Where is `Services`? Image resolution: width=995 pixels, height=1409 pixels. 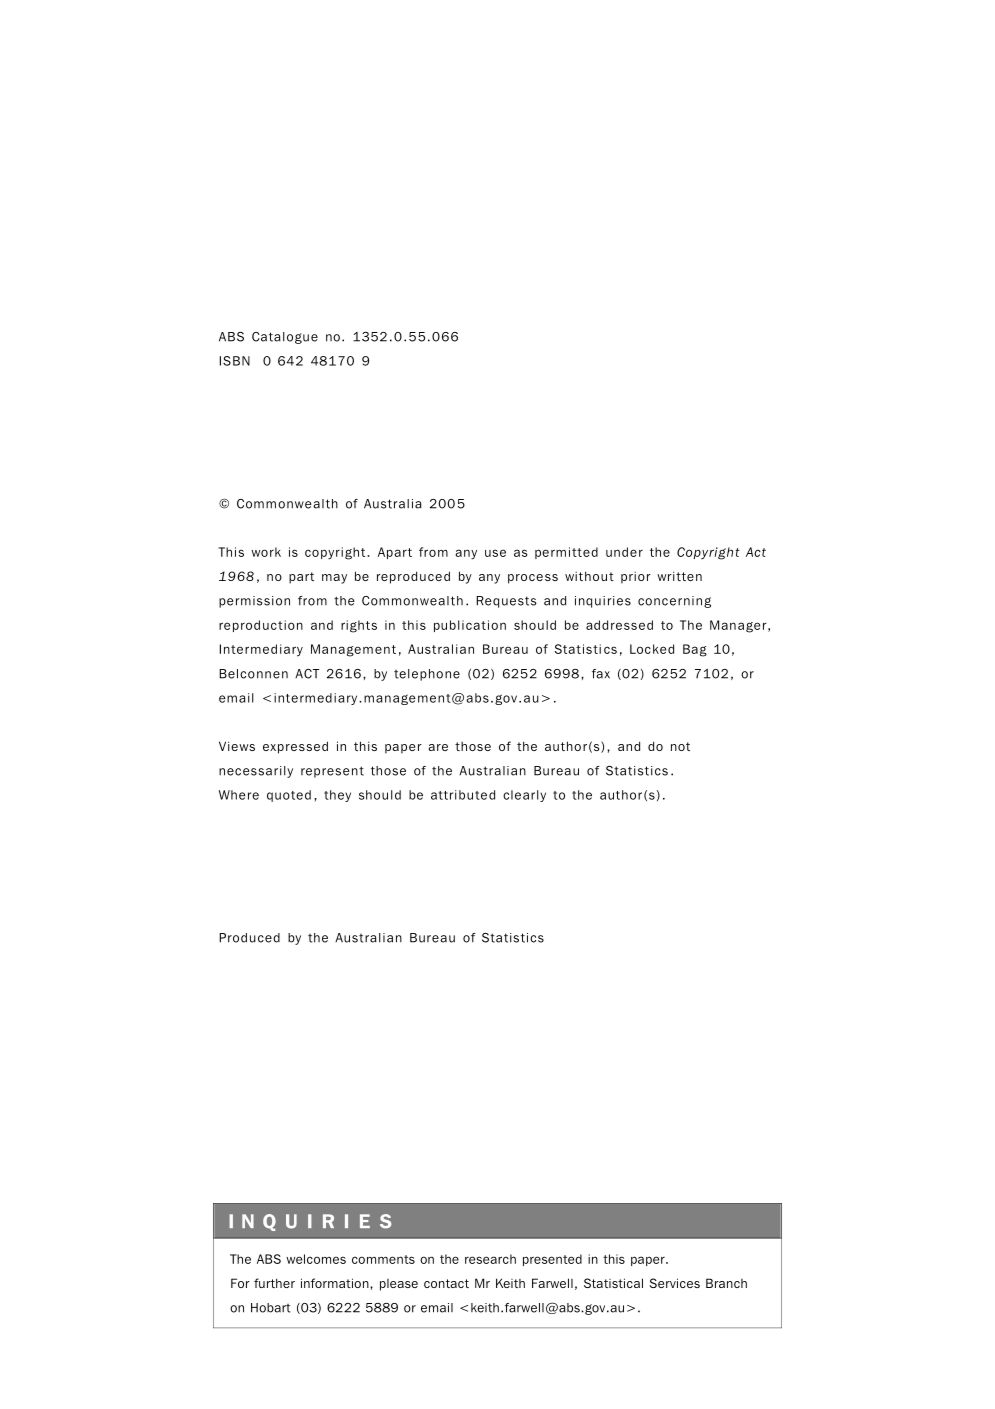 Services is located at coordinates (675, 1283).
